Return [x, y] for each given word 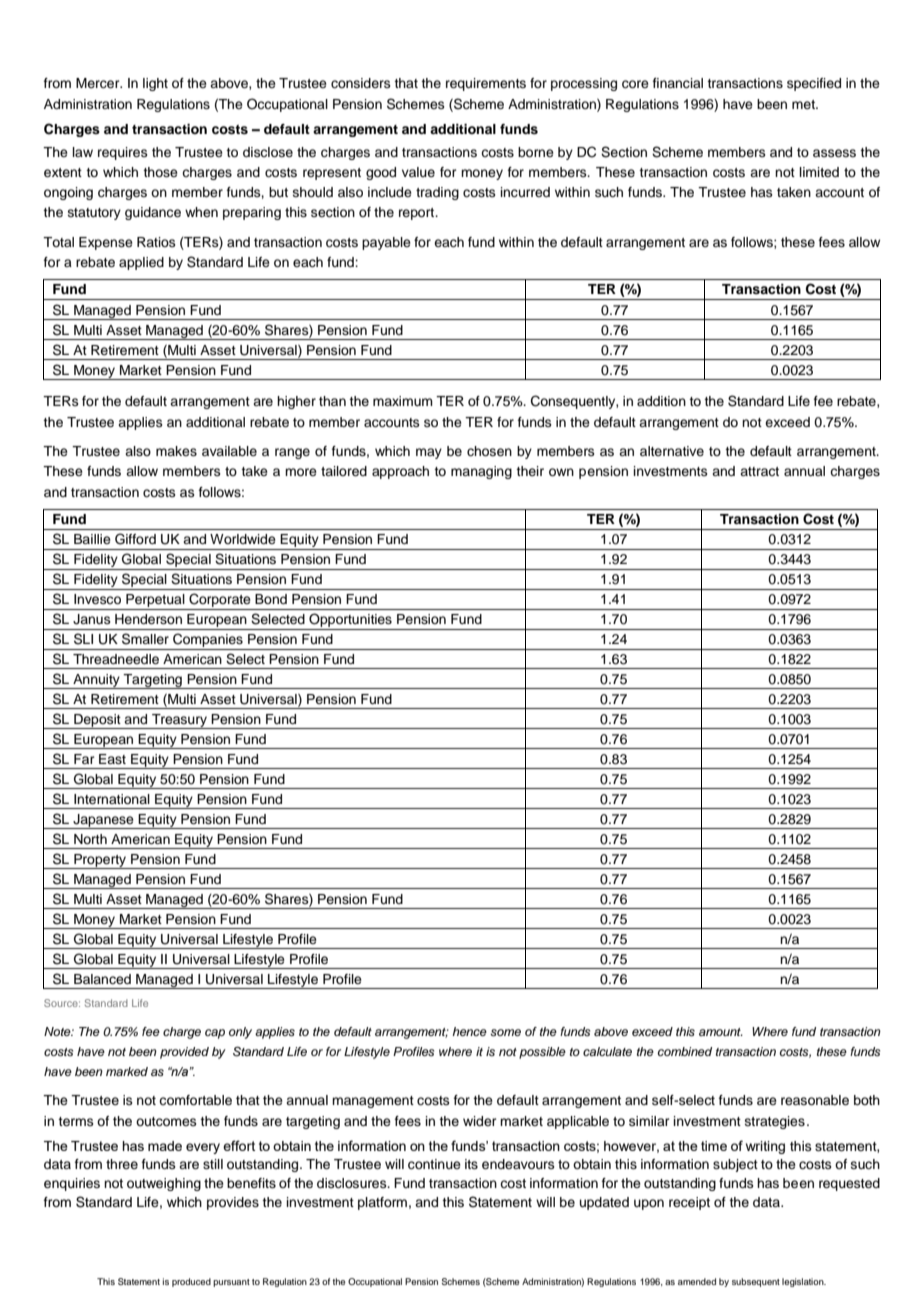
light [155, 84]
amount [721, 1032]
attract [759, 471]
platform [382, 1203]
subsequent [756, 1282]
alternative [672, 451]
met [804, 104]
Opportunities [350, 621]
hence [469, 1031]
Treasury [179, 721]
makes [176, 451]
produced [191, 1282]
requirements [486, 84]
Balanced [102, 979]
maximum [403, 401]
